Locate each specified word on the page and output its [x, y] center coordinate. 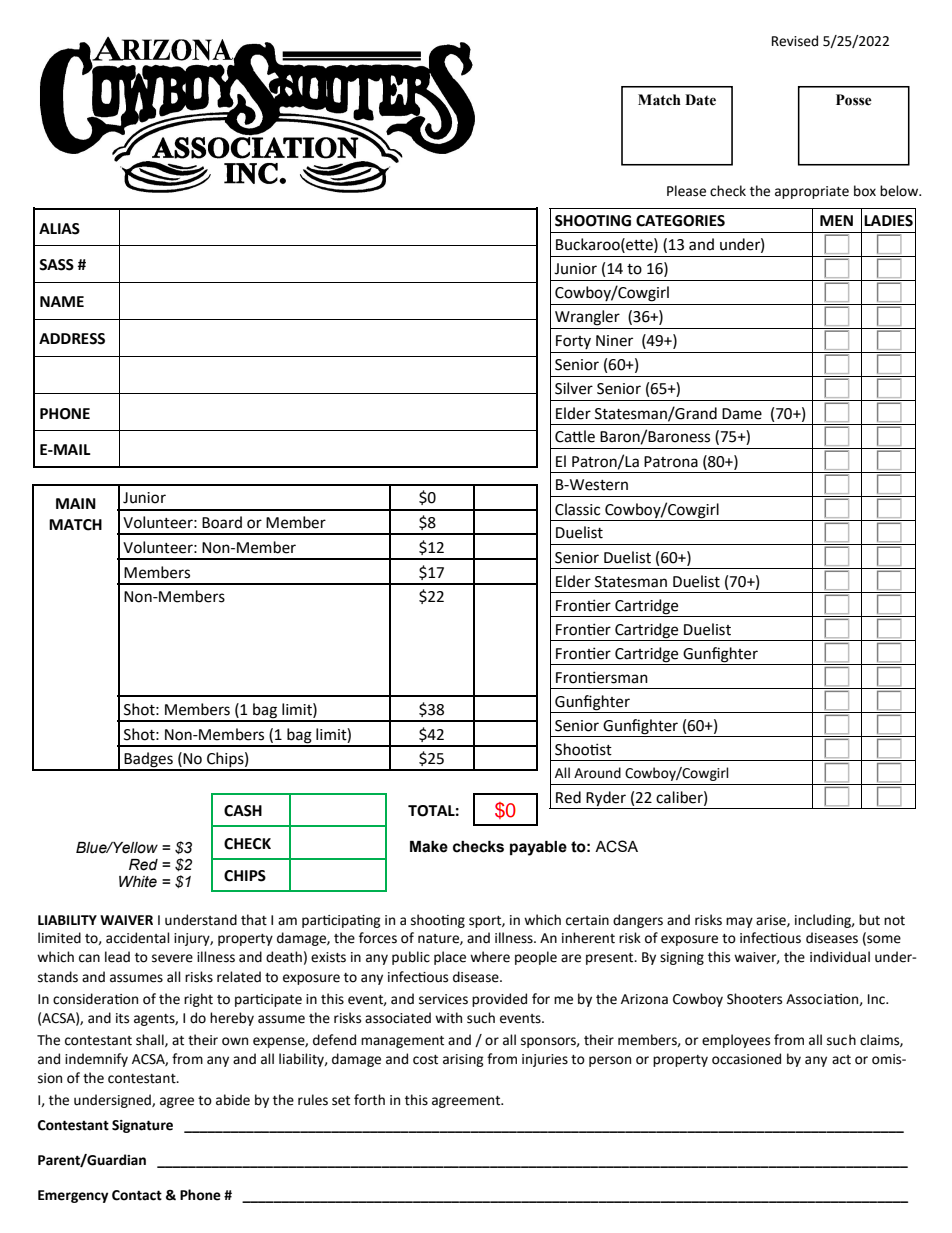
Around [597, 773]
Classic [577, 509]
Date [700, 100]
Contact [137, 1195]
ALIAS [59, 229]
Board [222, 522]
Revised [795, 41]
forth [369, 1100]
